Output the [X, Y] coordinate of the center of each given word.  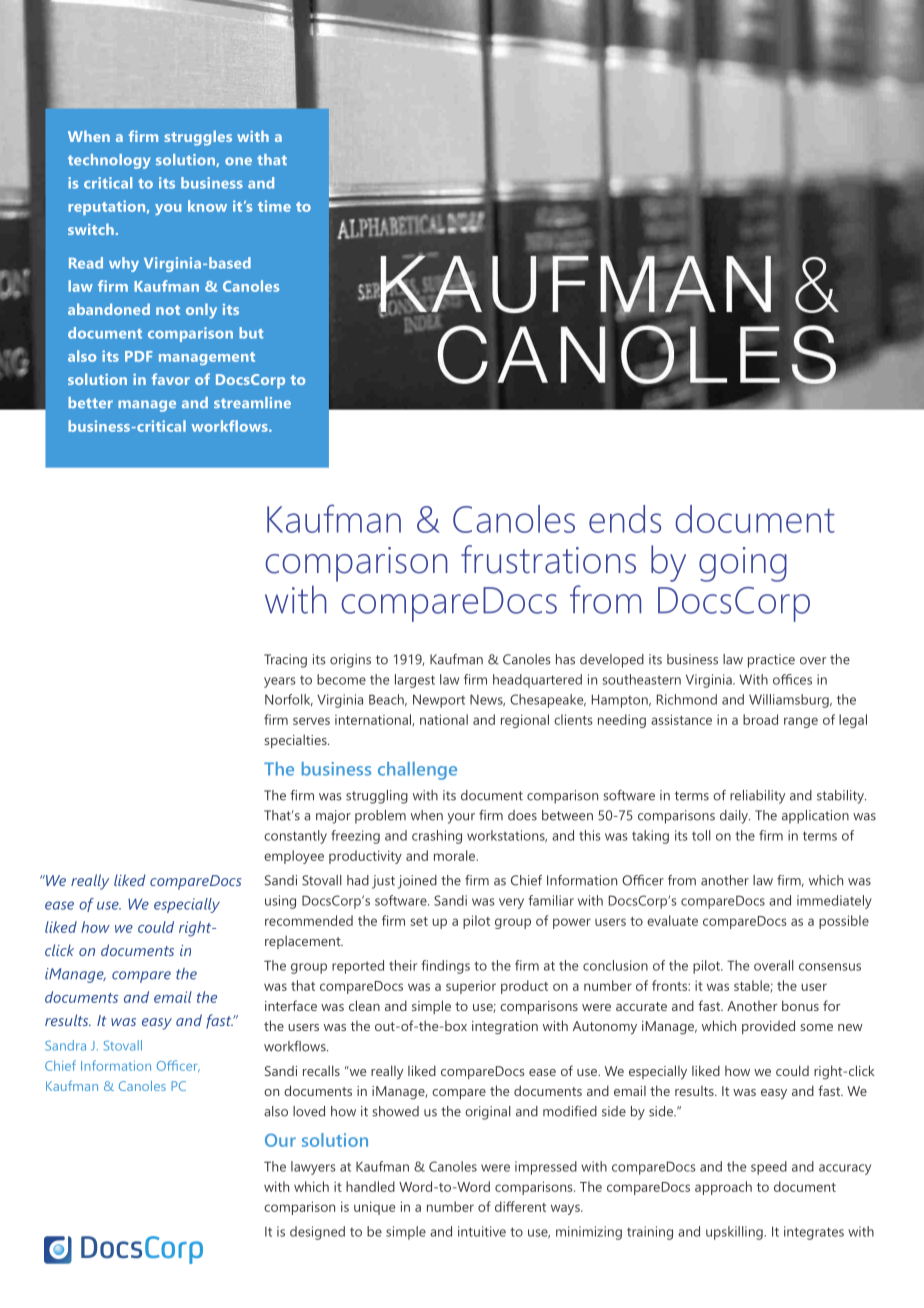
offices [792, 679]
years [280, 682]
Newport [439, 701]
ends [625, 519]
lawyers [313, 1168]
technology [109, 161]
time [274, 206]
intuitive [482, 1231]
